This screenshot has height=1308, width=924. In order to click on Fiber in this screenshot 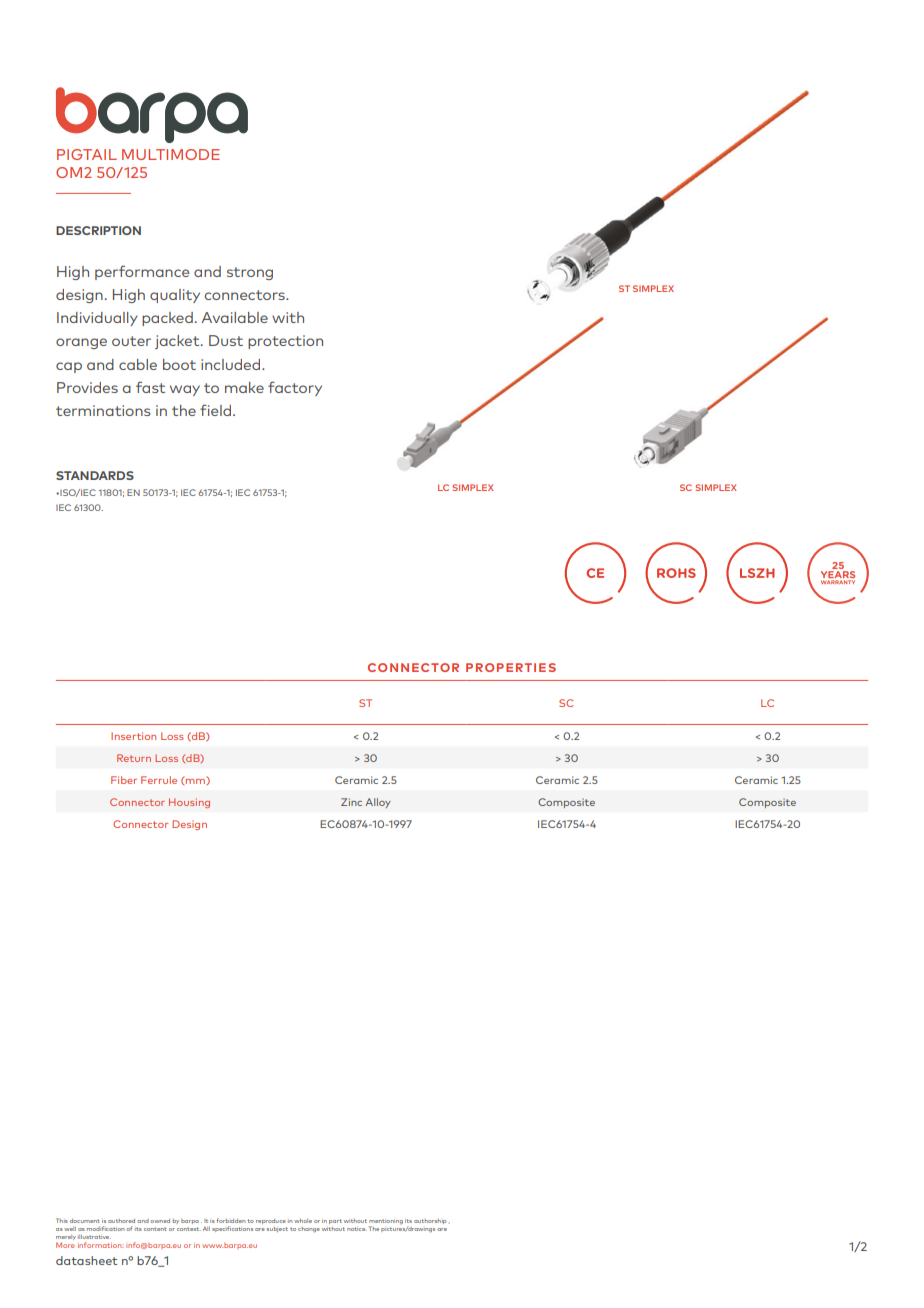, I will do `click(124, 780)`.
